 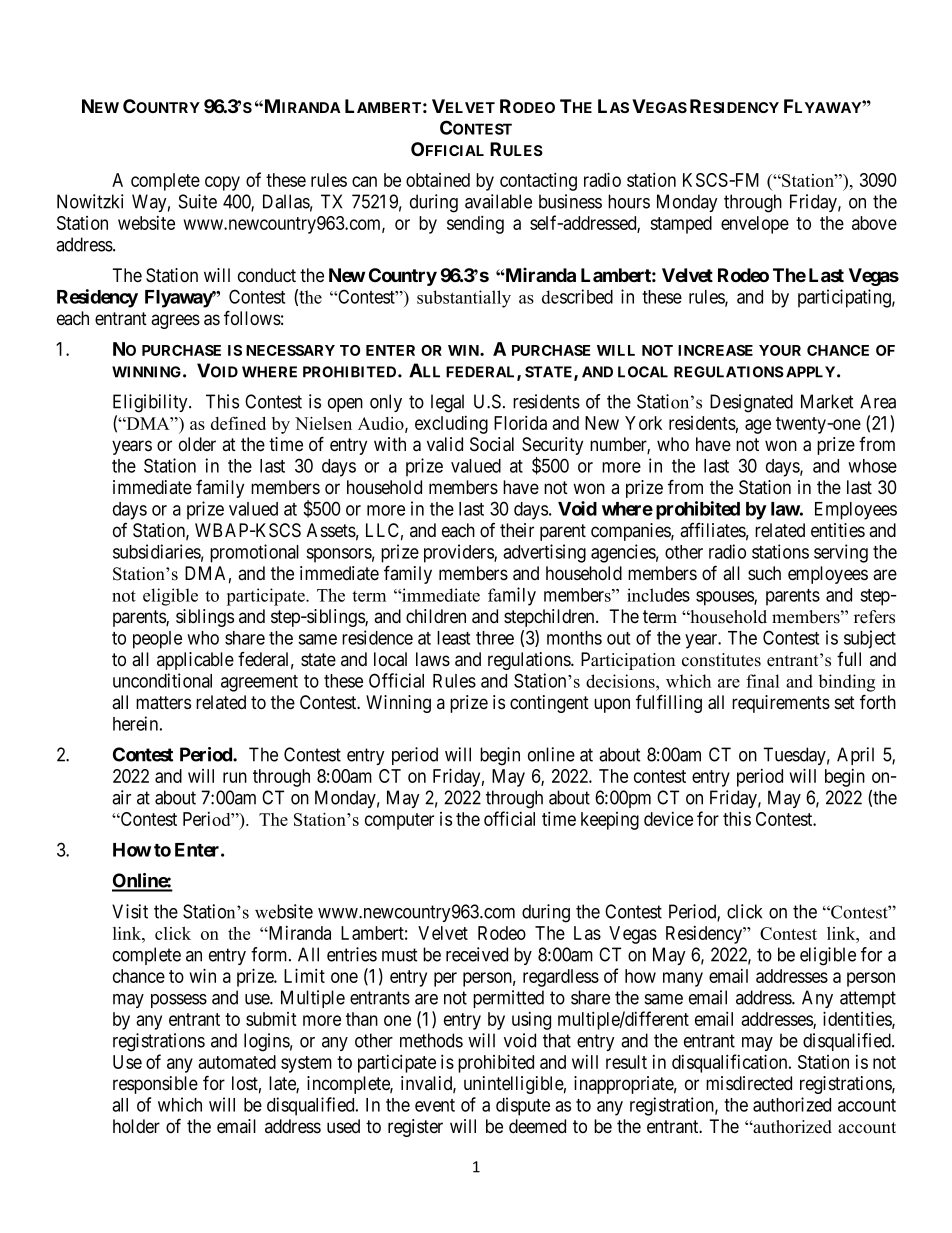 I want to click on dispute, so click(x=523, y=1106).
